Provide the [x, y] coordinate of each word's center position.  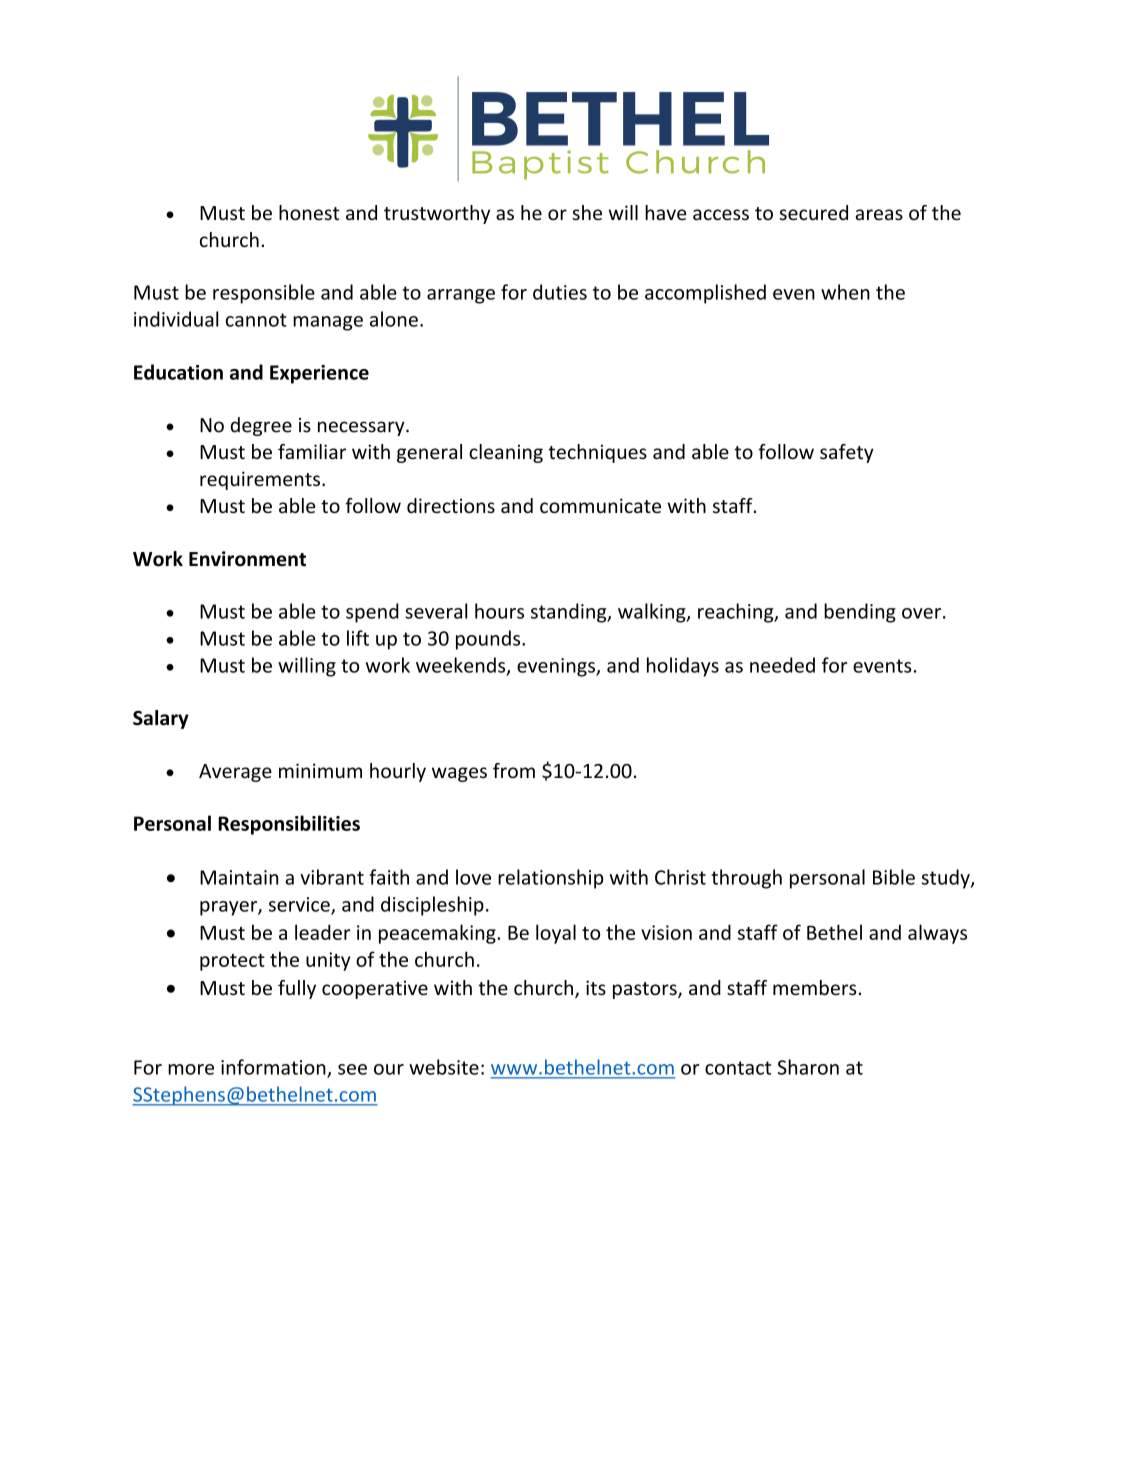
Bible [894, 877]
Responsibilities [289, 825]
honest [309, 212]
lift [358, 638]
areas [879, 214]
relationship [551, 879]
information [274, 1068]
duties [560, 292]
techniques [597, 453]
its [596, 987]
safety [847, 453]
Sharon [808, 1067]
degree [261, 426]
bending [860, 613]
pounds [489, 640]
